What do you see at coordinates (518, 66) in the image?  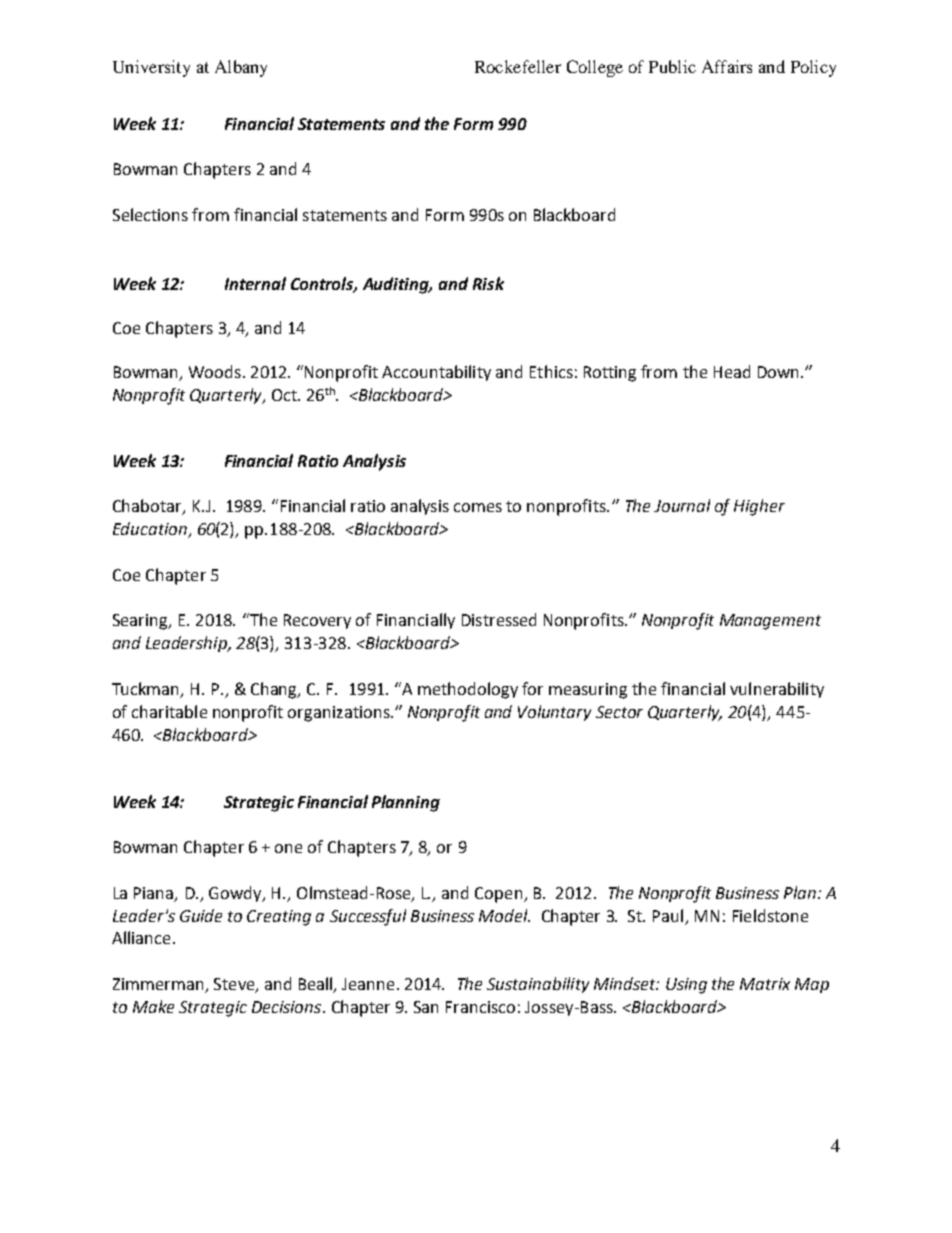 I see `Rockefeller` at bounding box center [518, 66].
